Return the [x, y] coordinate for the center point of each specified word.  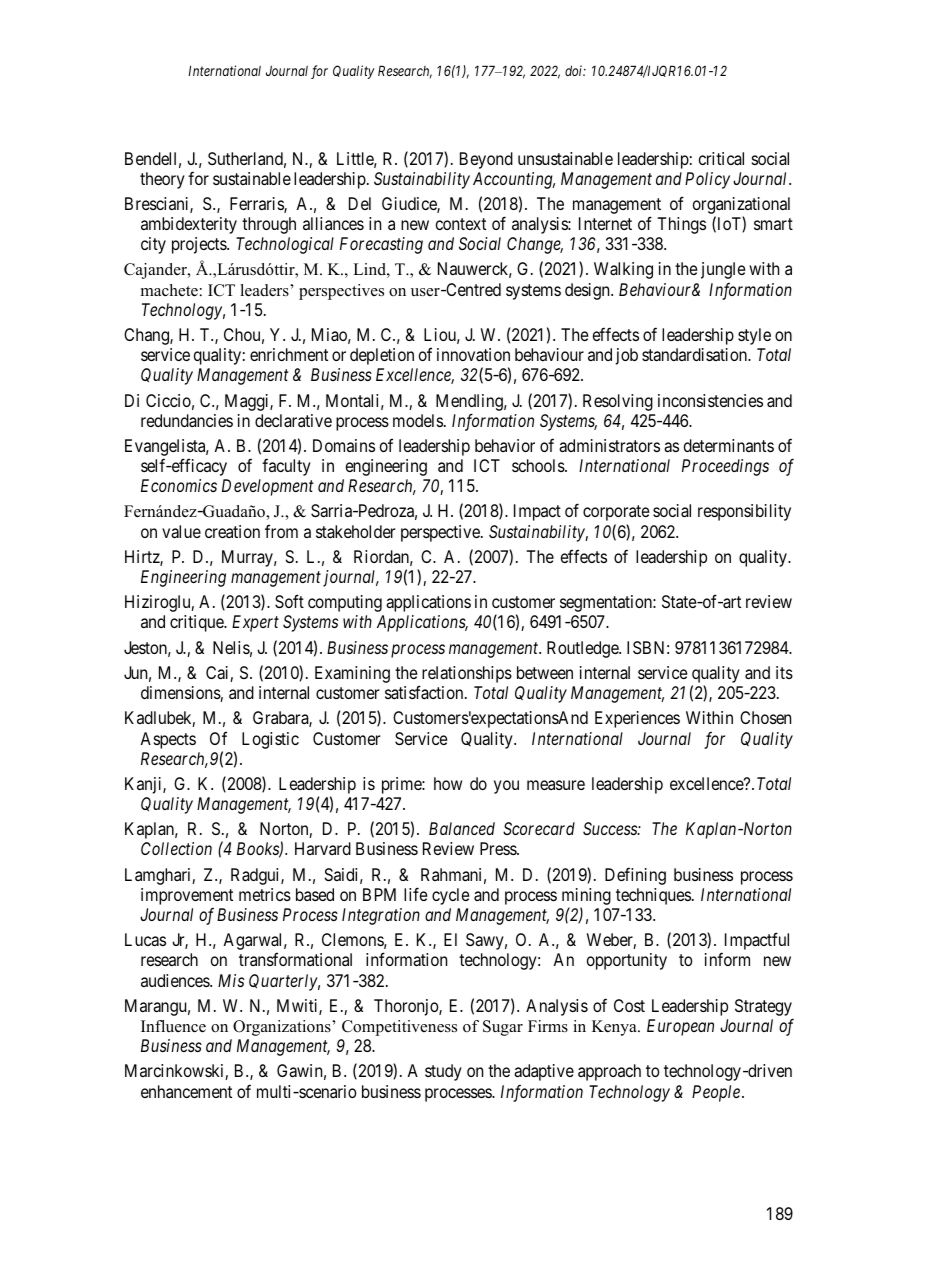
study [443, 1072]
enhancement [186, 1091]
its [784, 672]
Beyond [486, 160]
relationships [465, 676]
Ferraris [257, 205]
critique [197, 623]
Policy [707, 180]
